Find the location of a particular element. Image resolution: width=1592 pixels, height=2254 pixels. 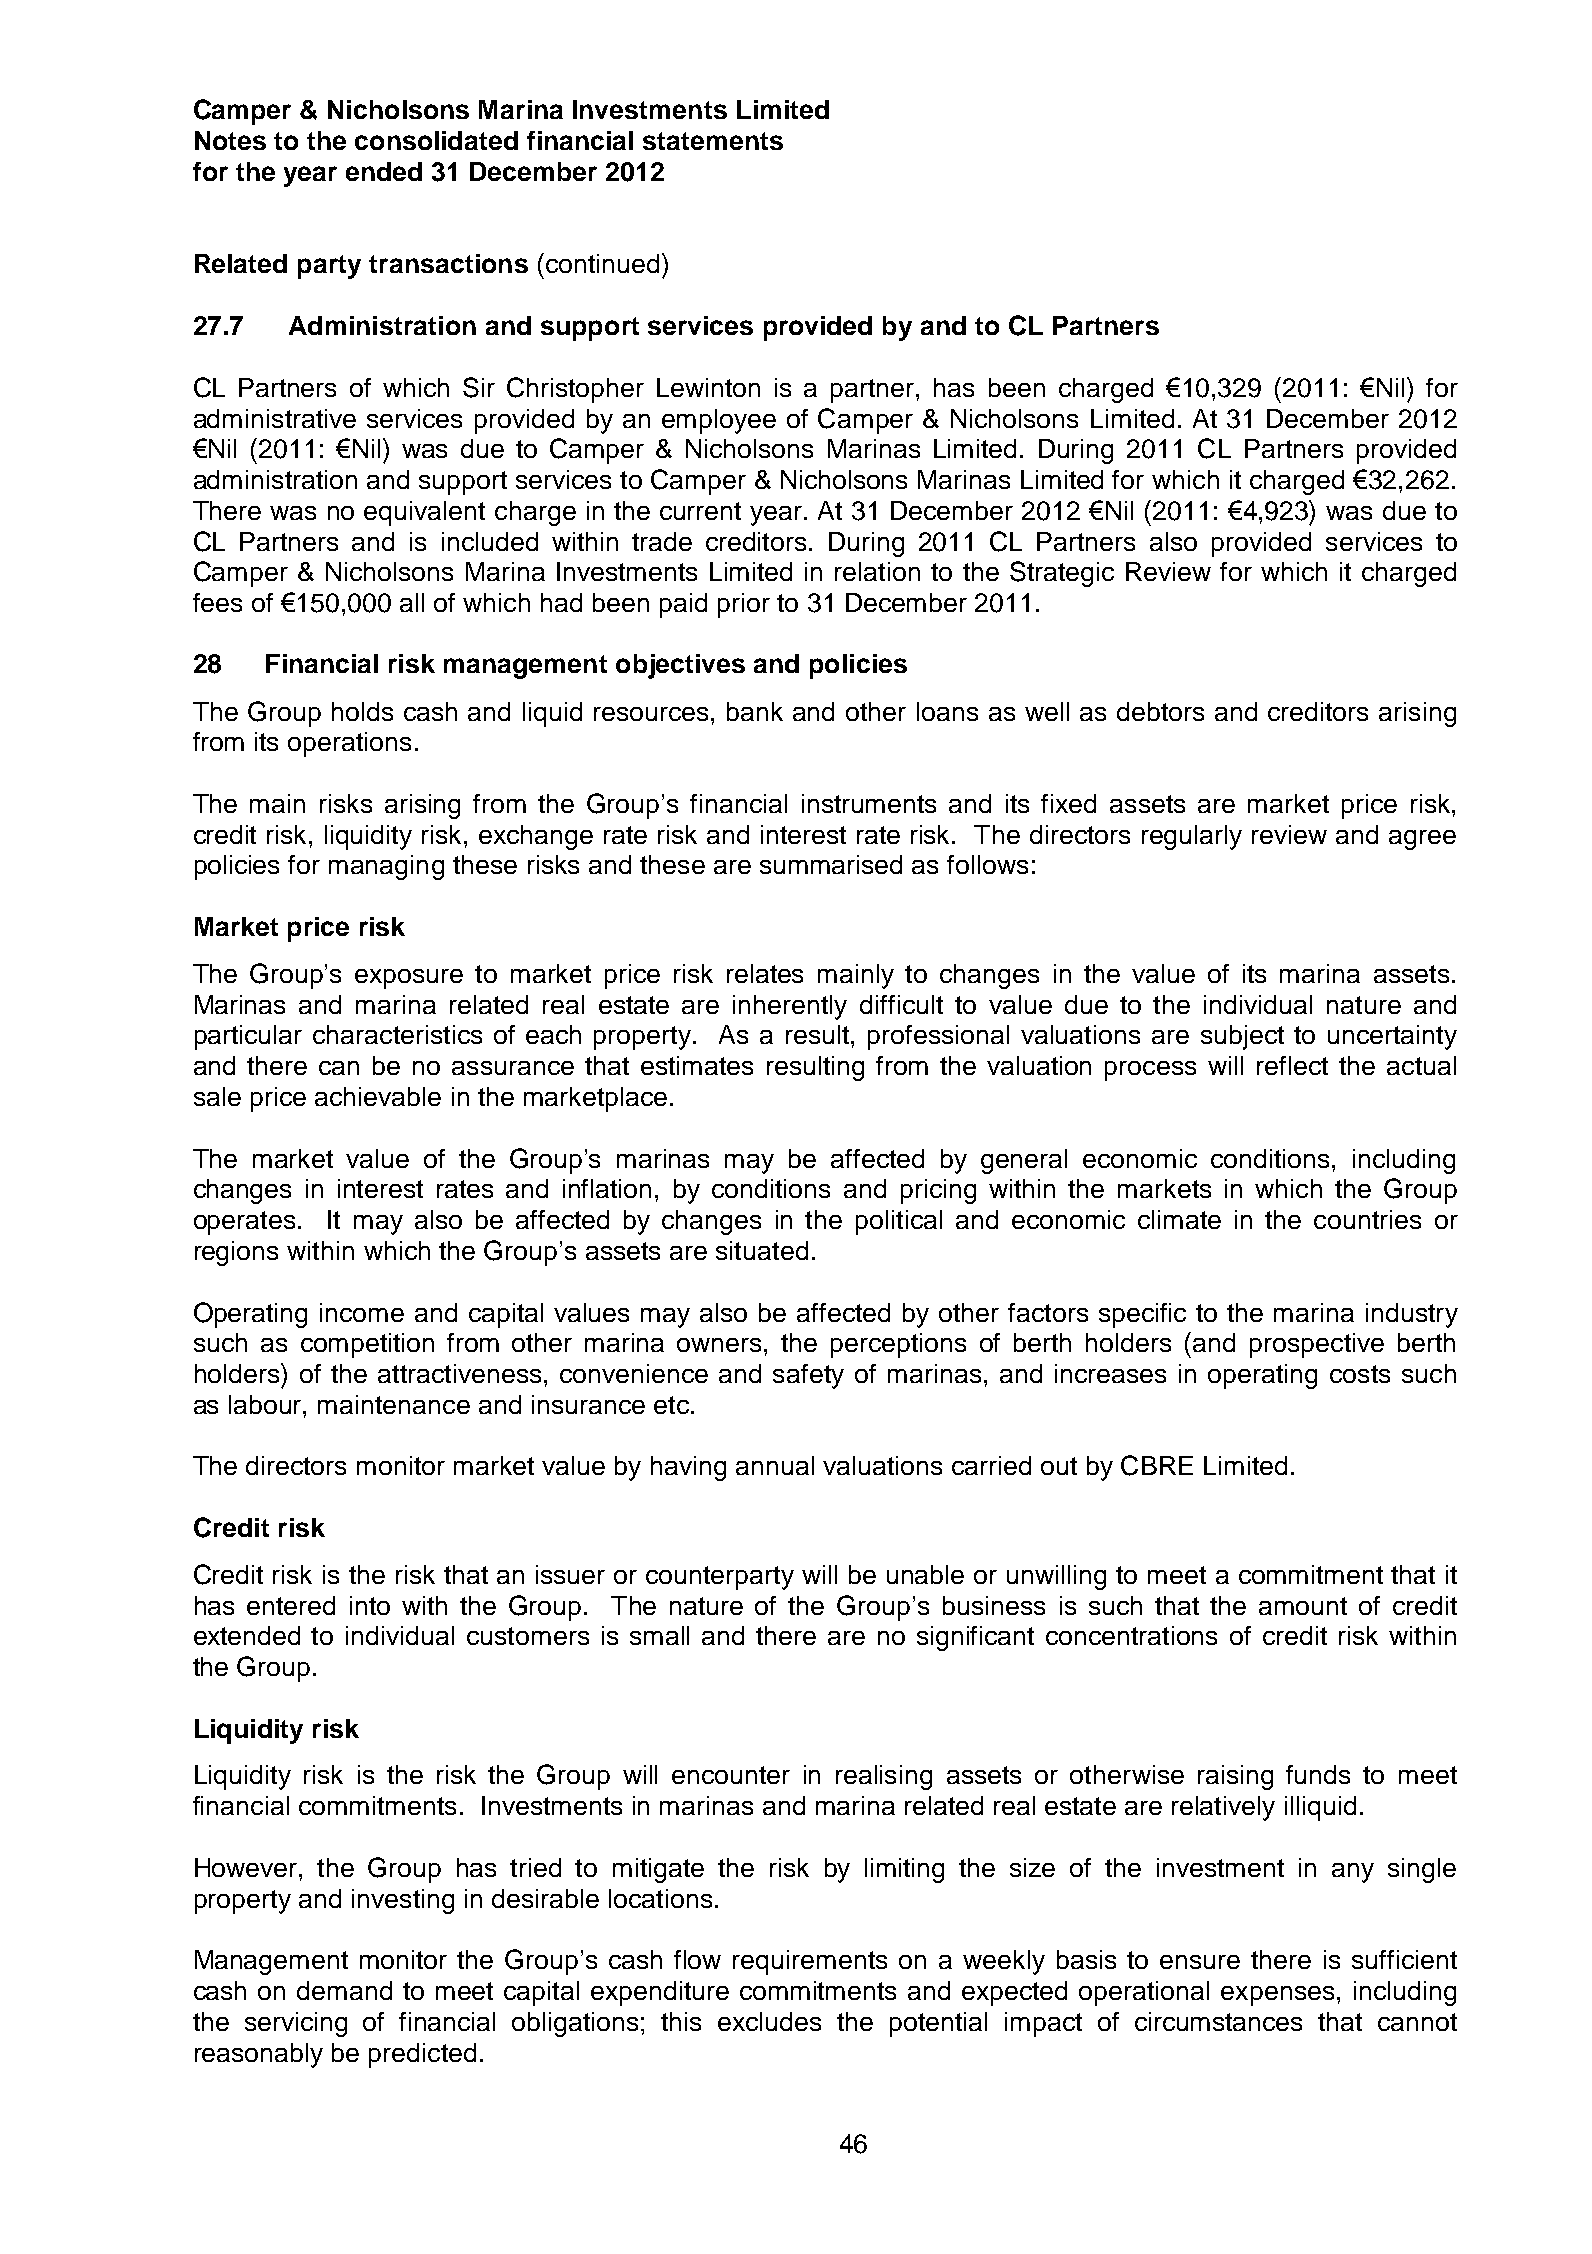

reflect is located at coordinates (1292, 1065).
